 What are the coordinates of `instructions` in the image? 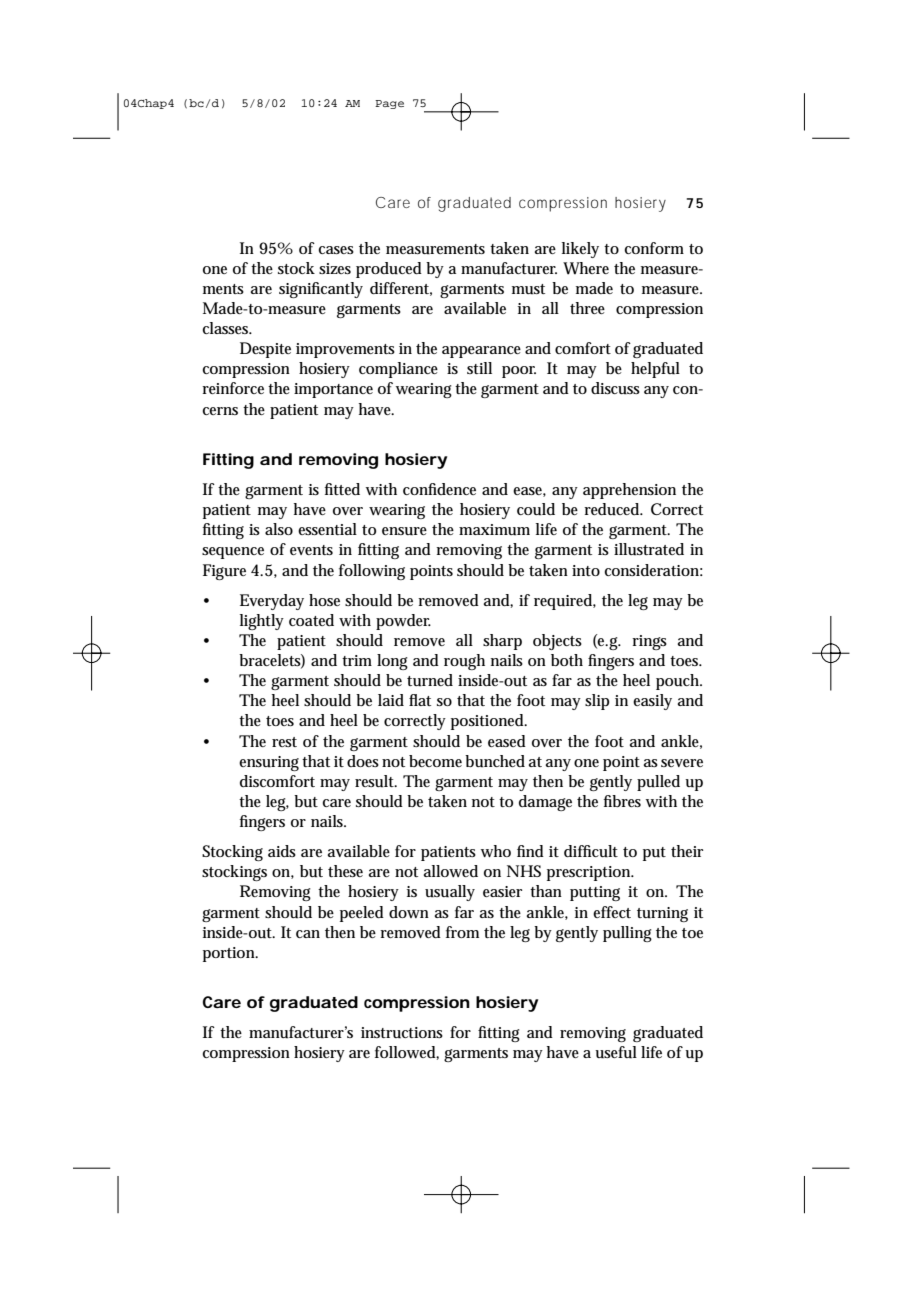 It's located at (402, 1033).
